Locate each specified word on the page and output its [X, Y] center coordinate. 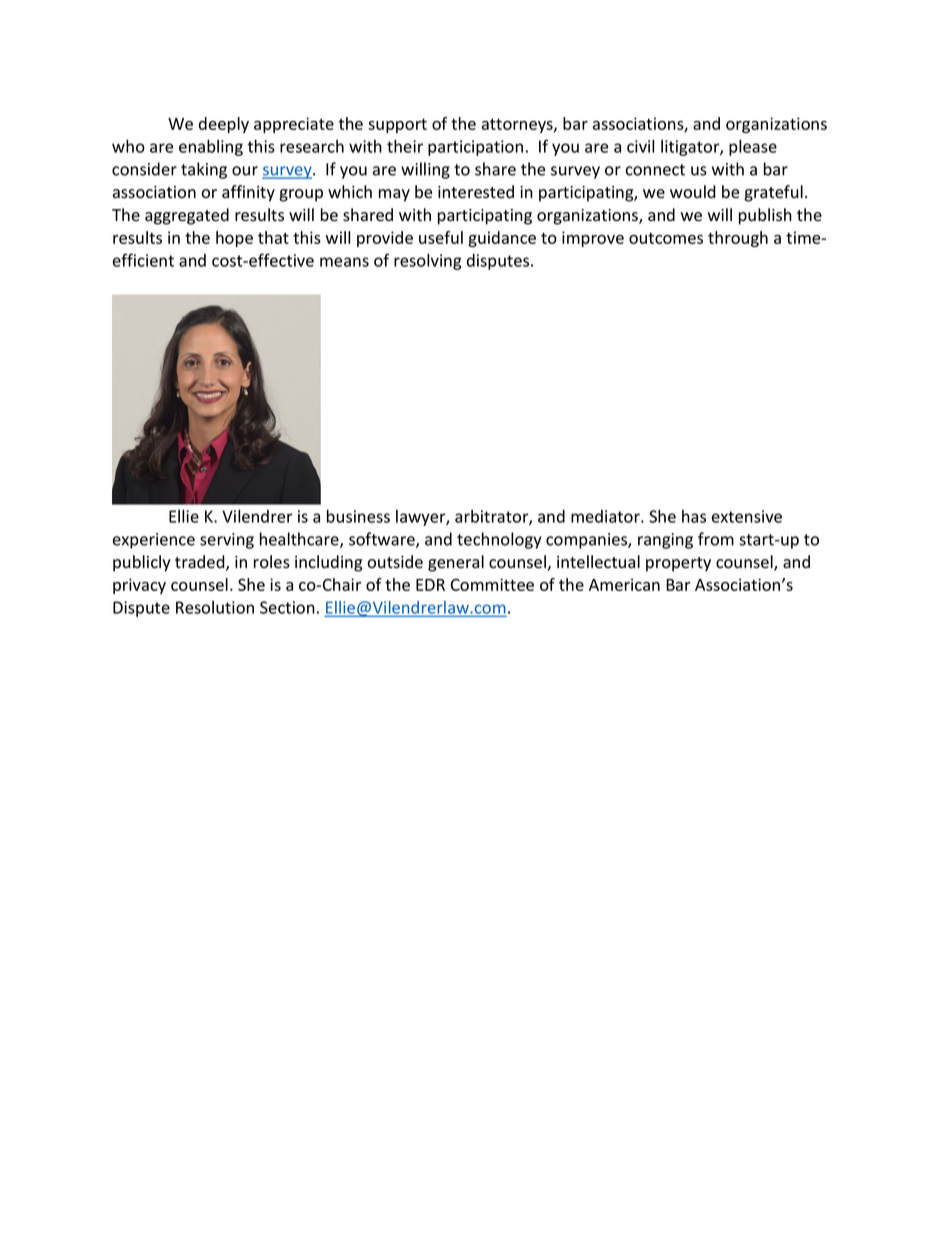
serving [227, 541]
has [694, 516]
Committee [492, 584]
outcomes [666, 238]
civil [640, 146]
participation [475, 148]
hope [234, 239]
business [358, 516]
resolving [428, 261]
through [738, 239]
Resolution [215, 607]
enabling [211, 147]
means [344, 262]
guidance [502, 239]
